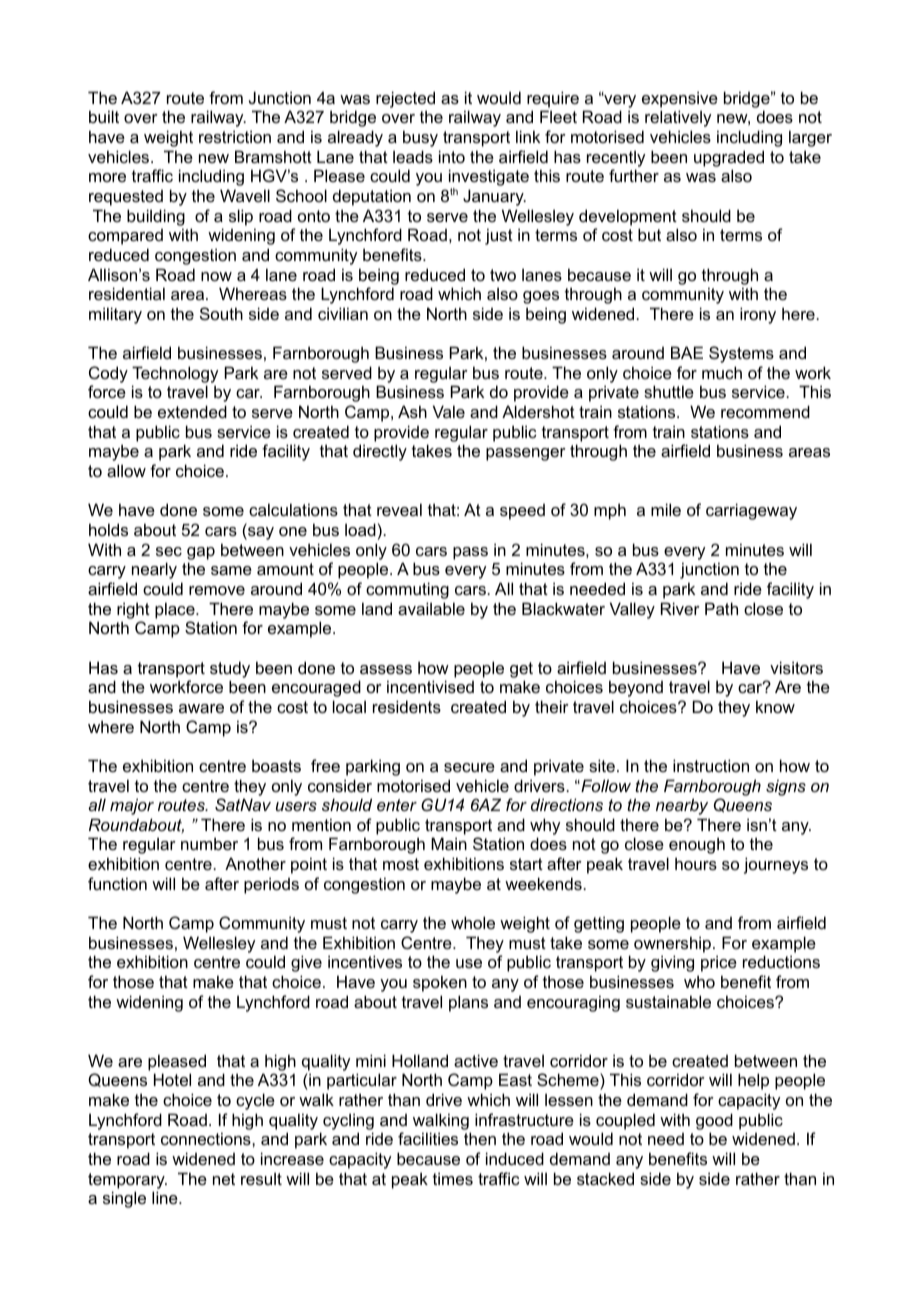 This screenshot has width=924, height=1308. I want to click on reveal, so click(399, 509).
